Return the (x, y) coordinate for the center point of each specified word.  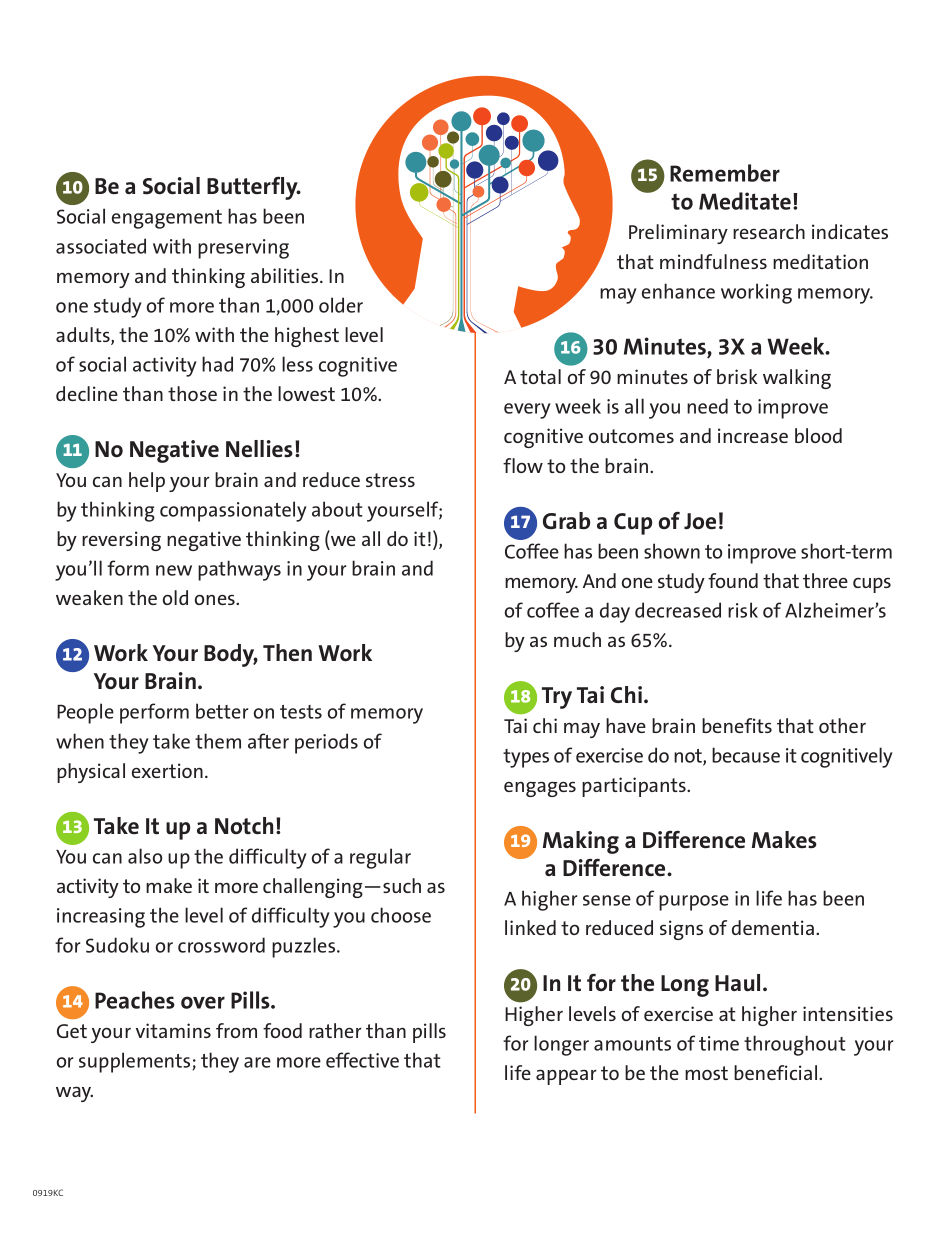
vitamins (173, 1030)
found (733, 580)
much (577, 639)
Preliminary (678, 234)
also (145, 856)
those (192, 393)
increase (753, 435)
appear (566, 1077)
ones (216, 600)
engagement (167, 219)
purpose (694, 903)
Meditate (745, 201)
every (527, 411)
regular (380, 858)
